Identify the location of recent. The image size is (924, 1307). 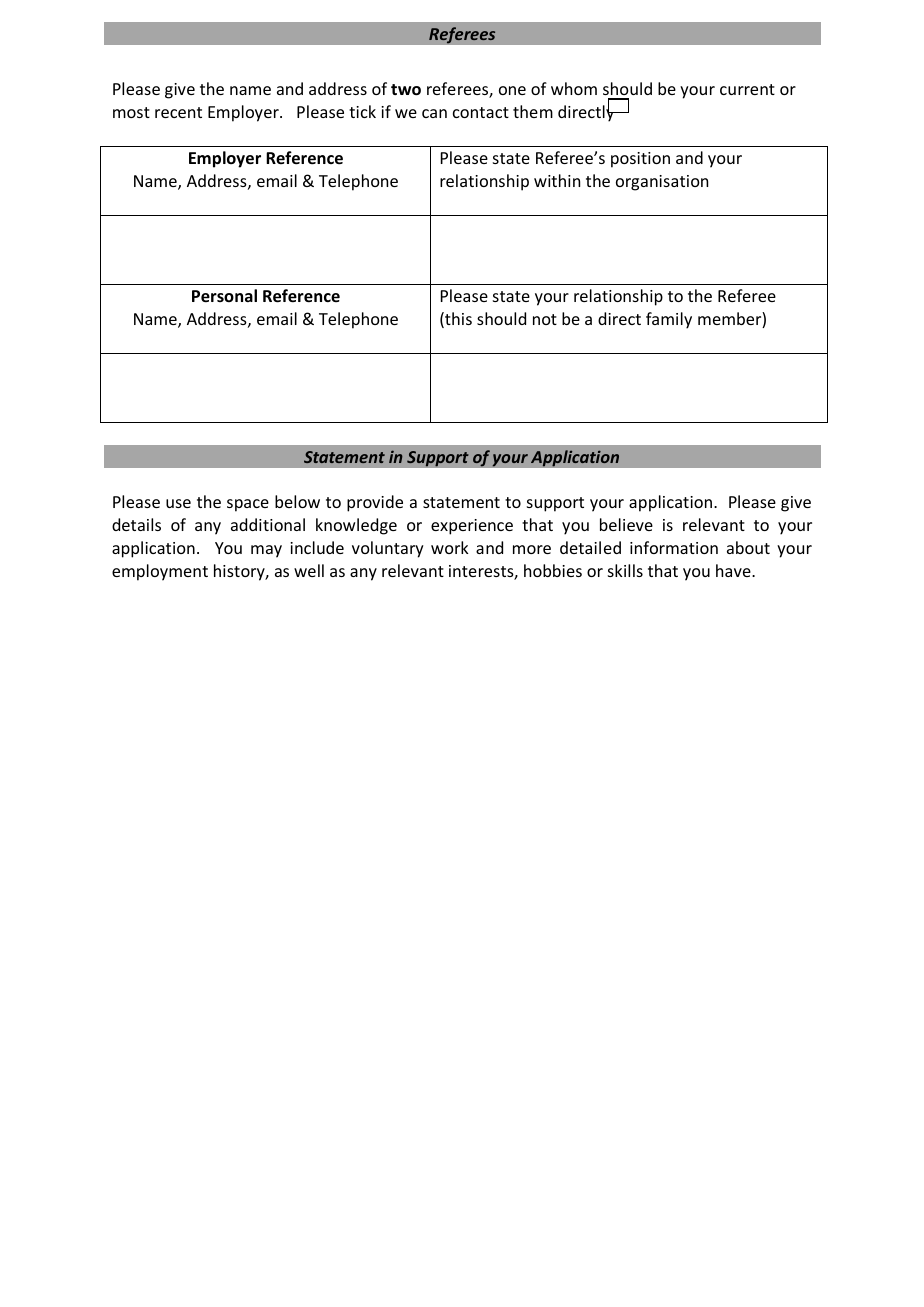
(178, 112).
